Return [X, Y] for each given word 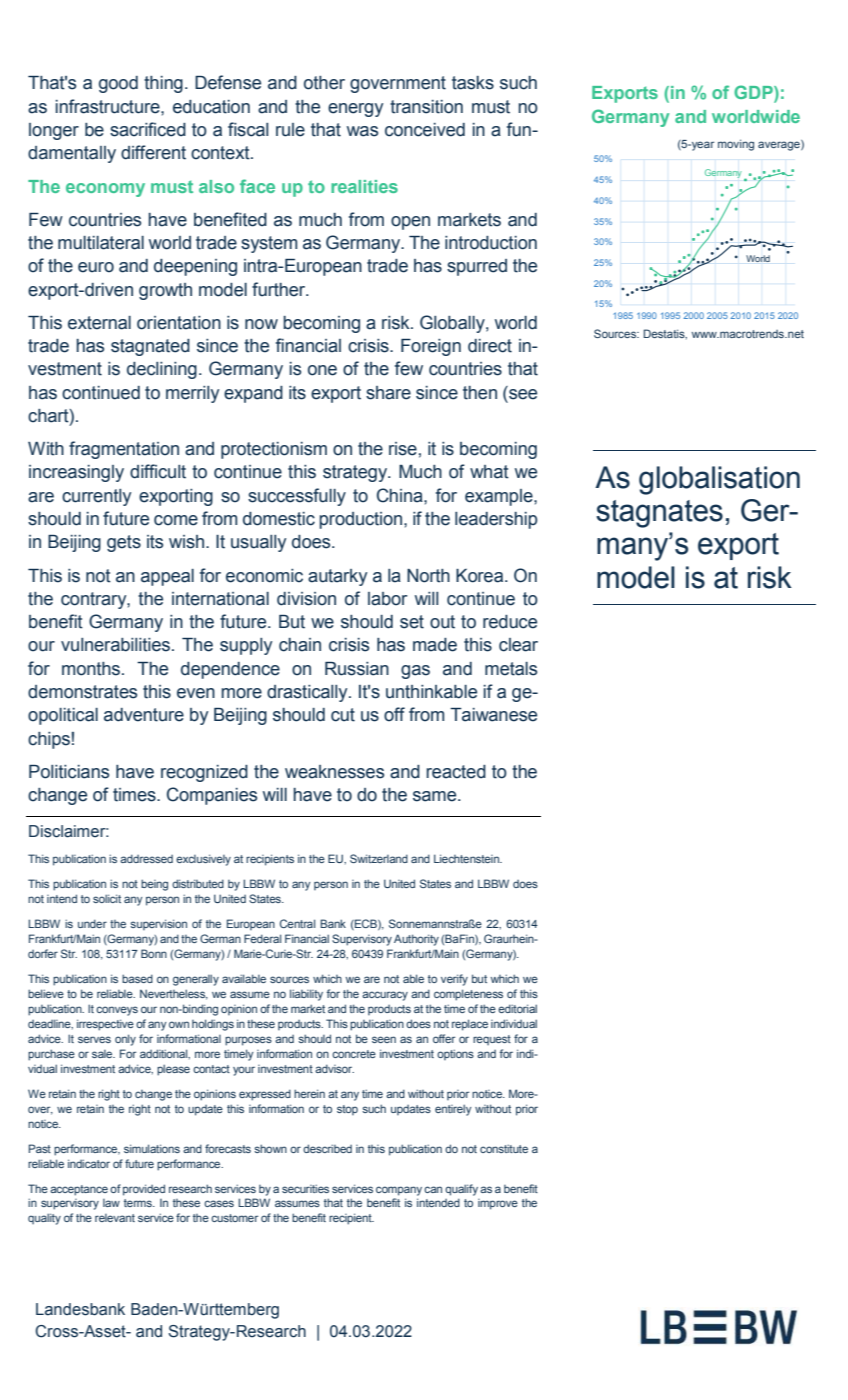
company [399, 1191]
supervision [158, 924]
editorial [517, 1008]
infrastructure [109, 106]
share [388, 393]
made [435, 645]
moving [736, 145]
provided [144, 1190]
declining [162, 370]
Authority [416, 940]
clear [518, 645]
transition [426, 107]
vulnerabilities [115, 645]
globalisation [719, 480]
